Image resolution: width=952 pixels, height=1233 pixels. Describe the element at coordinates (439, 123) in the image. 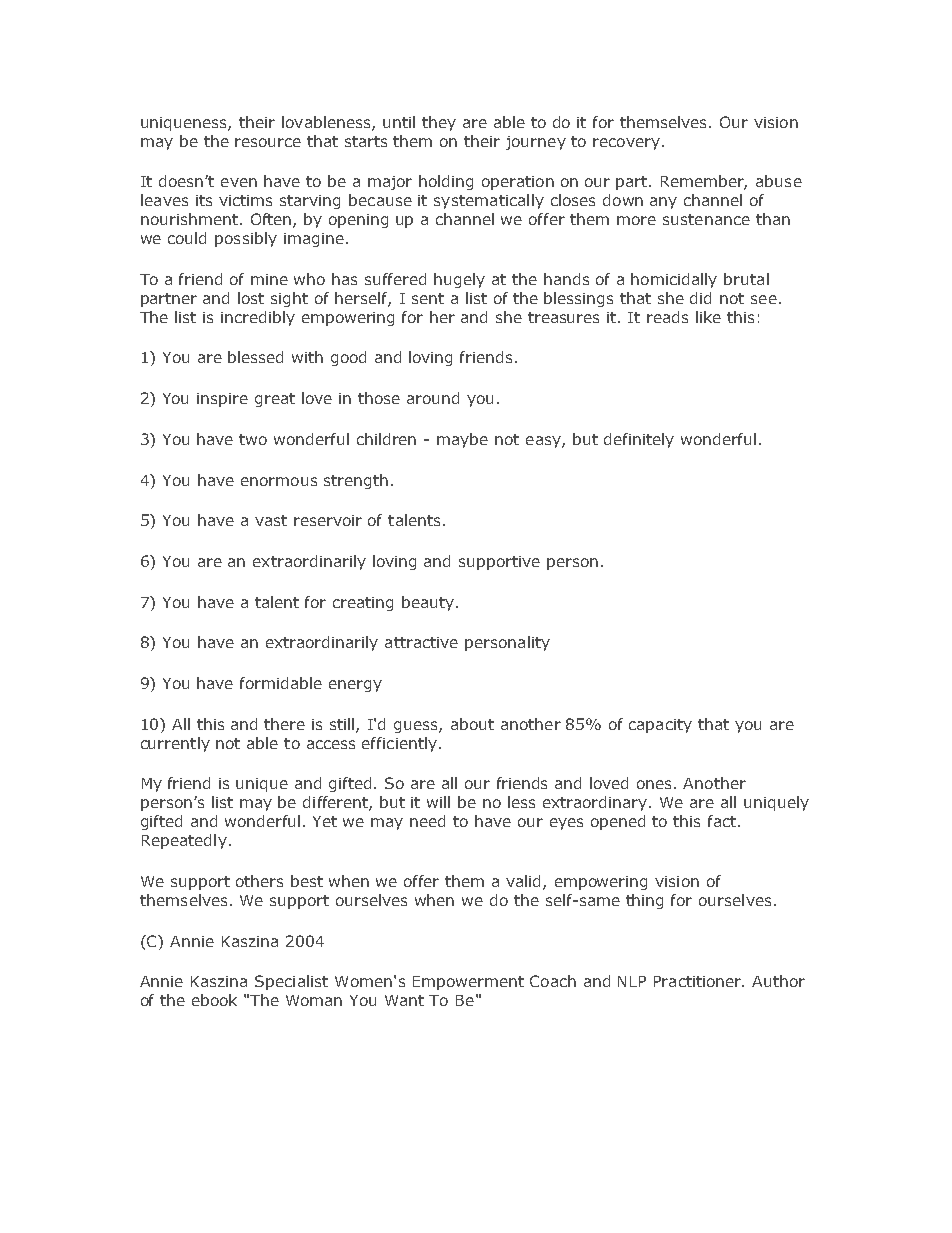

I see `they` at that location.
